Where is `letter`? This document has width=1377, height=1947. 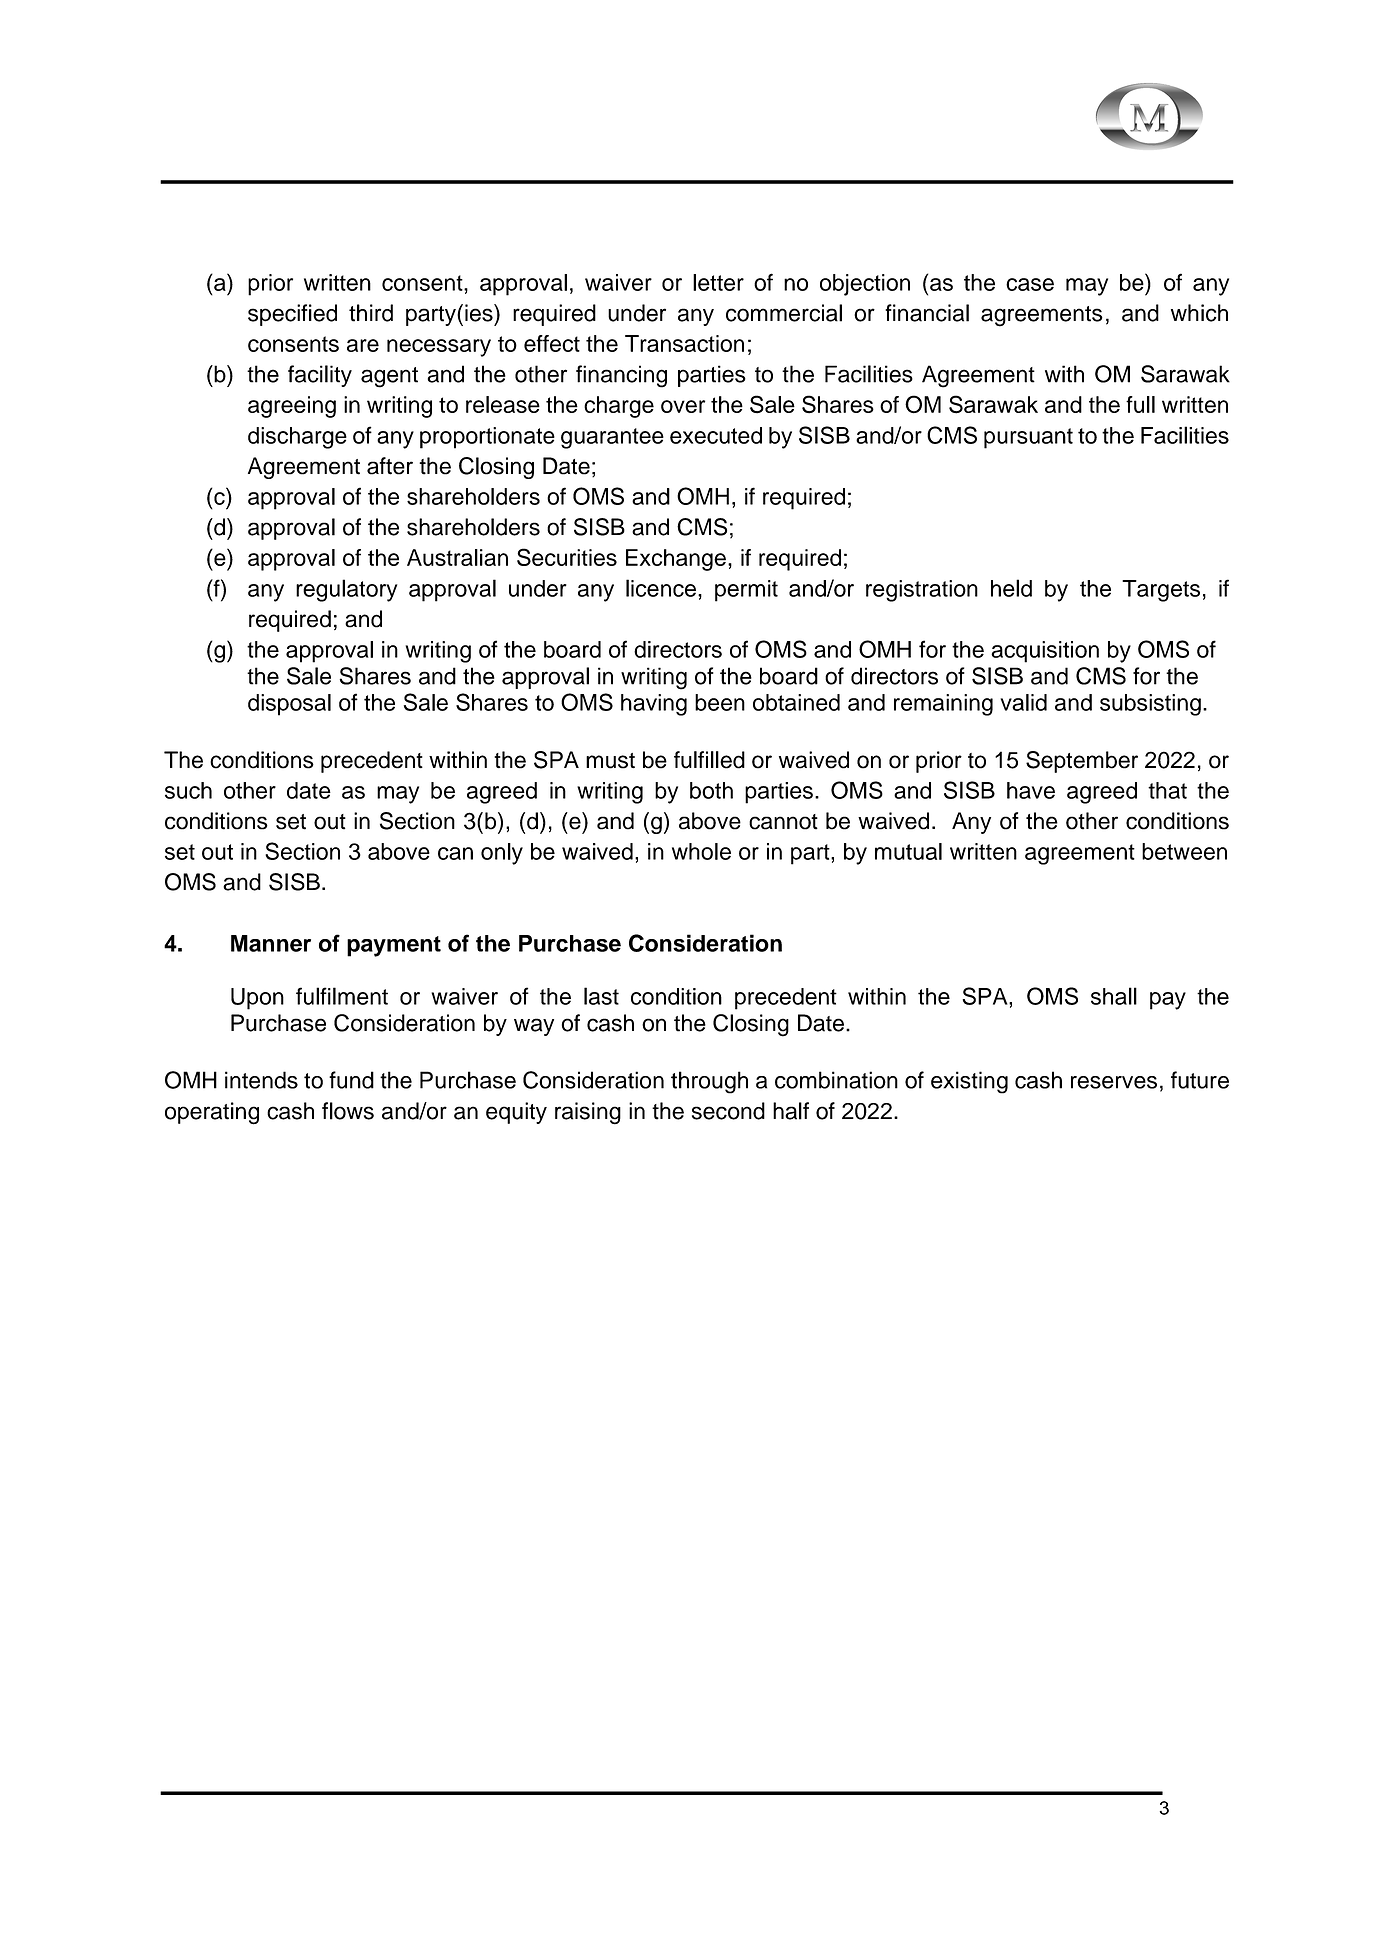 letter is located at coordinates (718, 282).
